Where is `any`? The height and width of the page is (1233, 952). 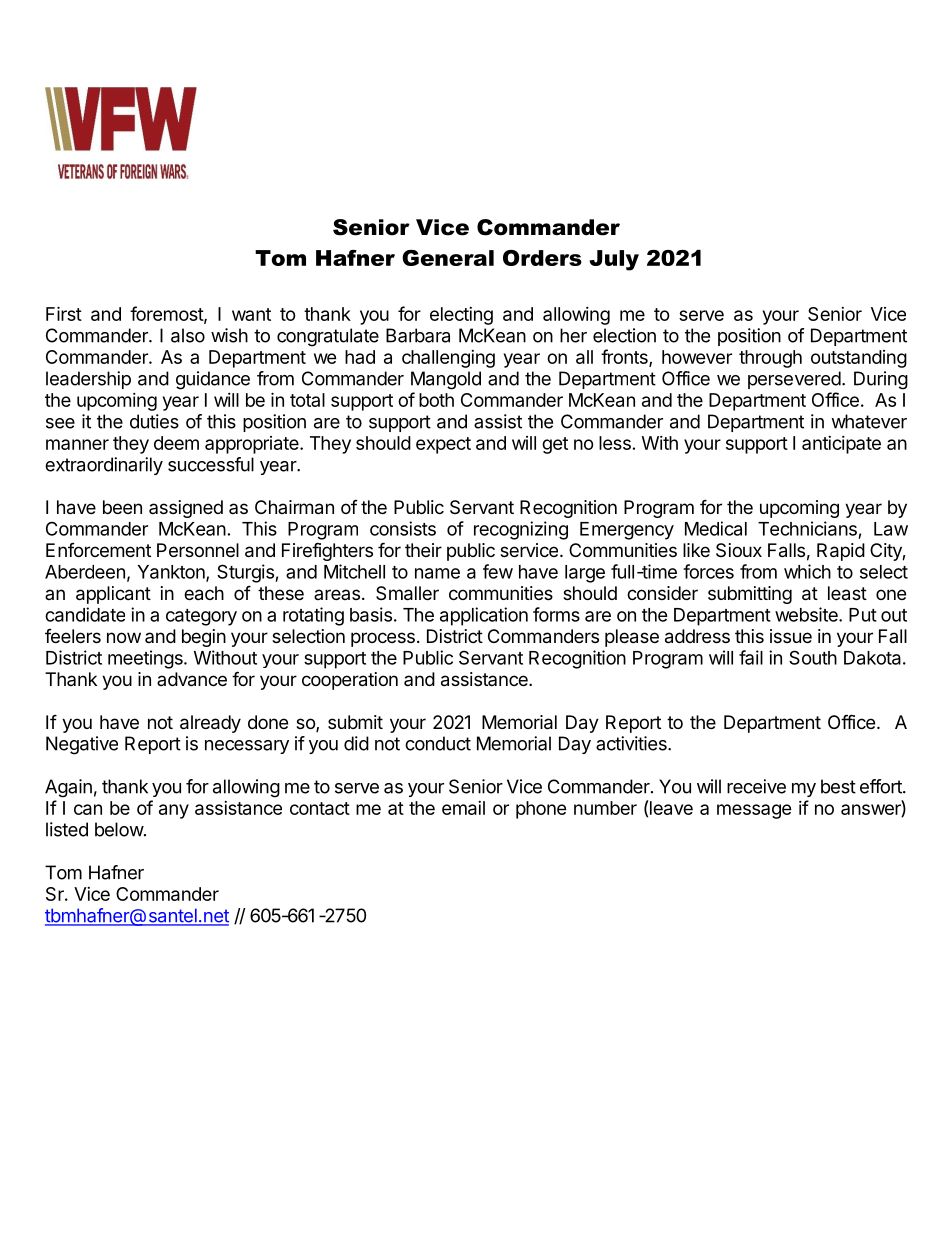 any is located at coordinates (174, 811).
